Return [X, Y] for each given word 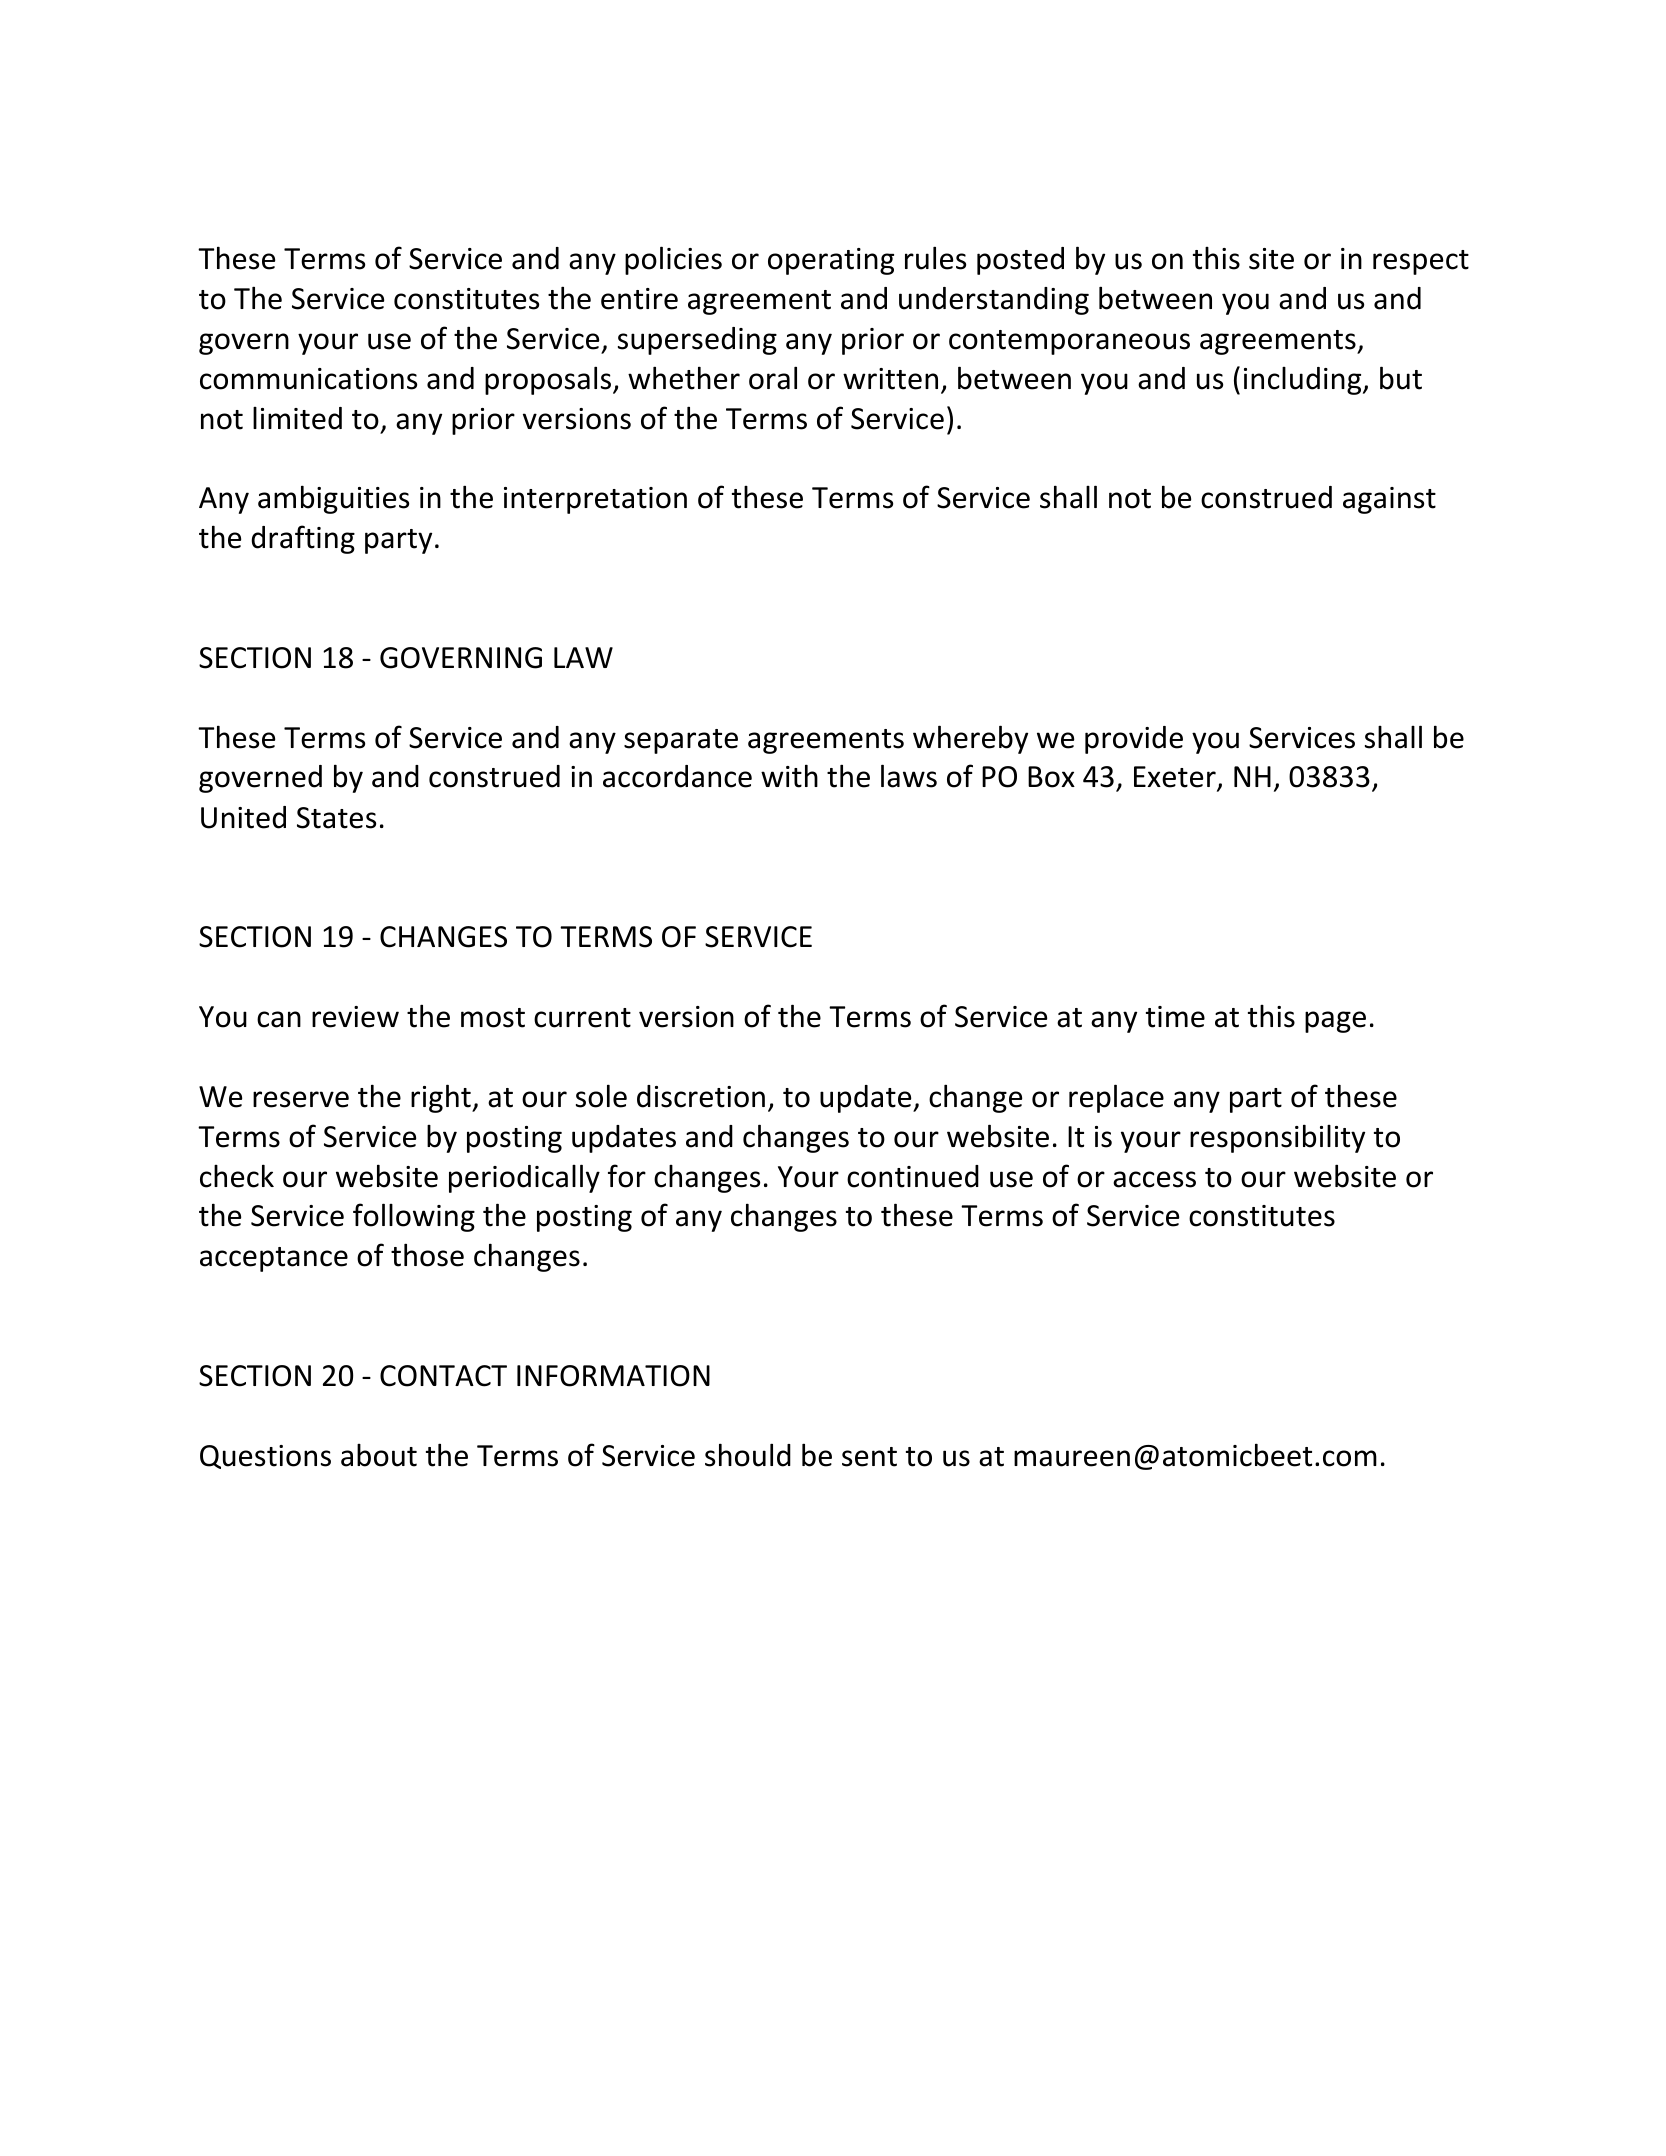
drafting [303, 539]
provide [1134, 740]
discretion [701, 1096]
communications [308, 379]
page [1335, 1022]
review [355, 1017]
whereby [970, 739]
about [379, 1455]
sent [869, 1457]
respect [1421, 262]
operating [831, 261]
